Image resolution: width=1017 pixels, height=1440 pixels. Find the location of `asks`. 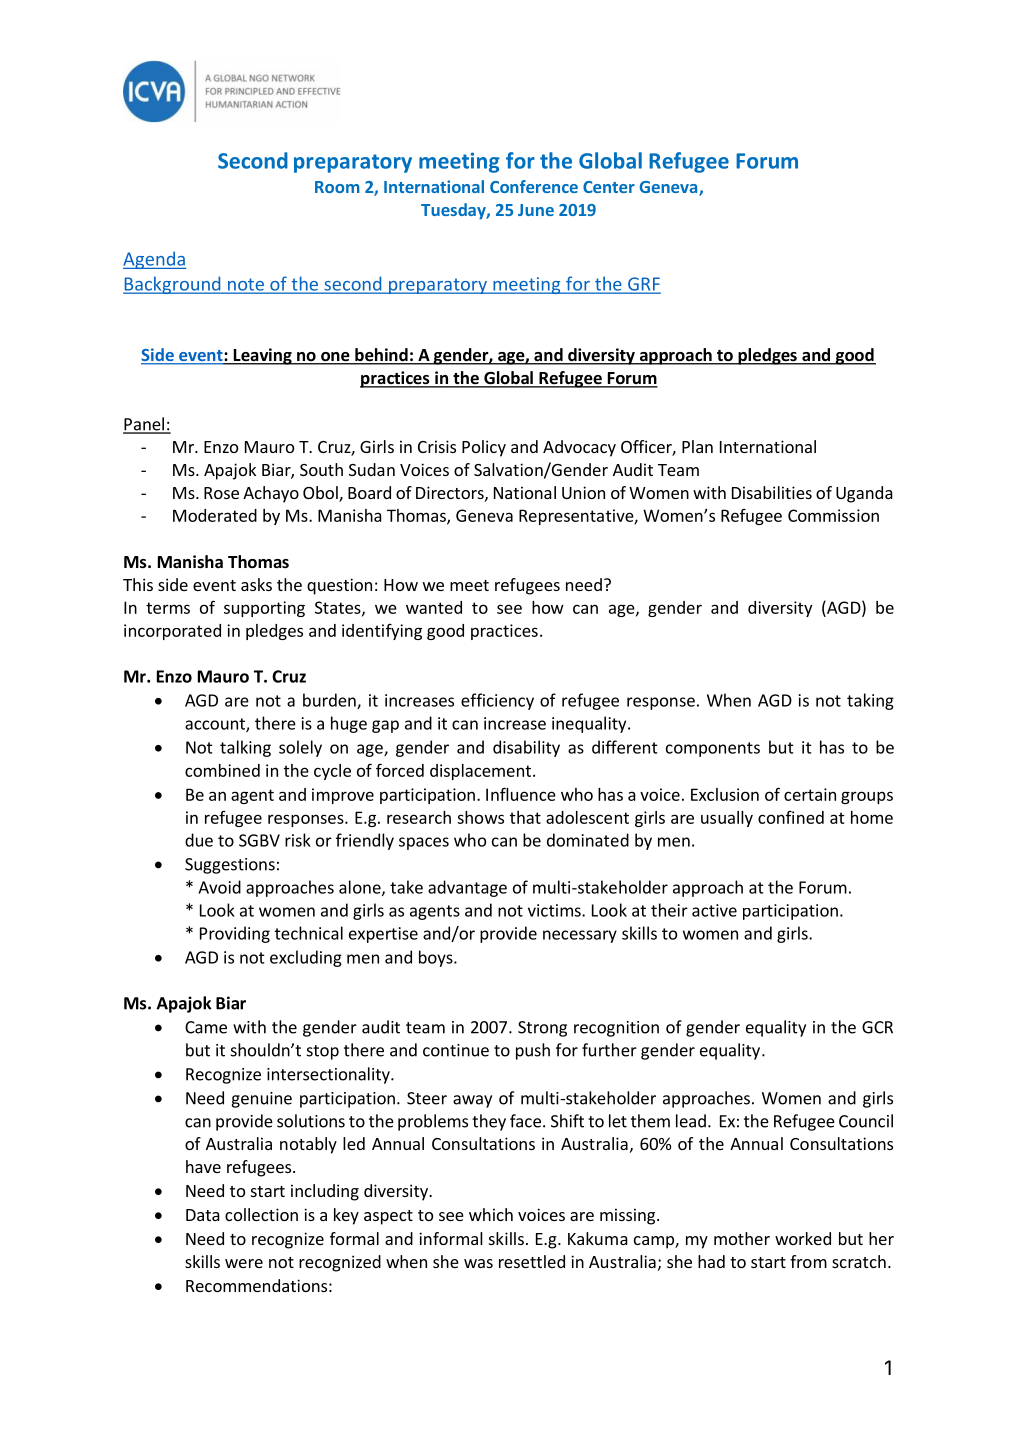

asks is located at coordinates (256, 584).
